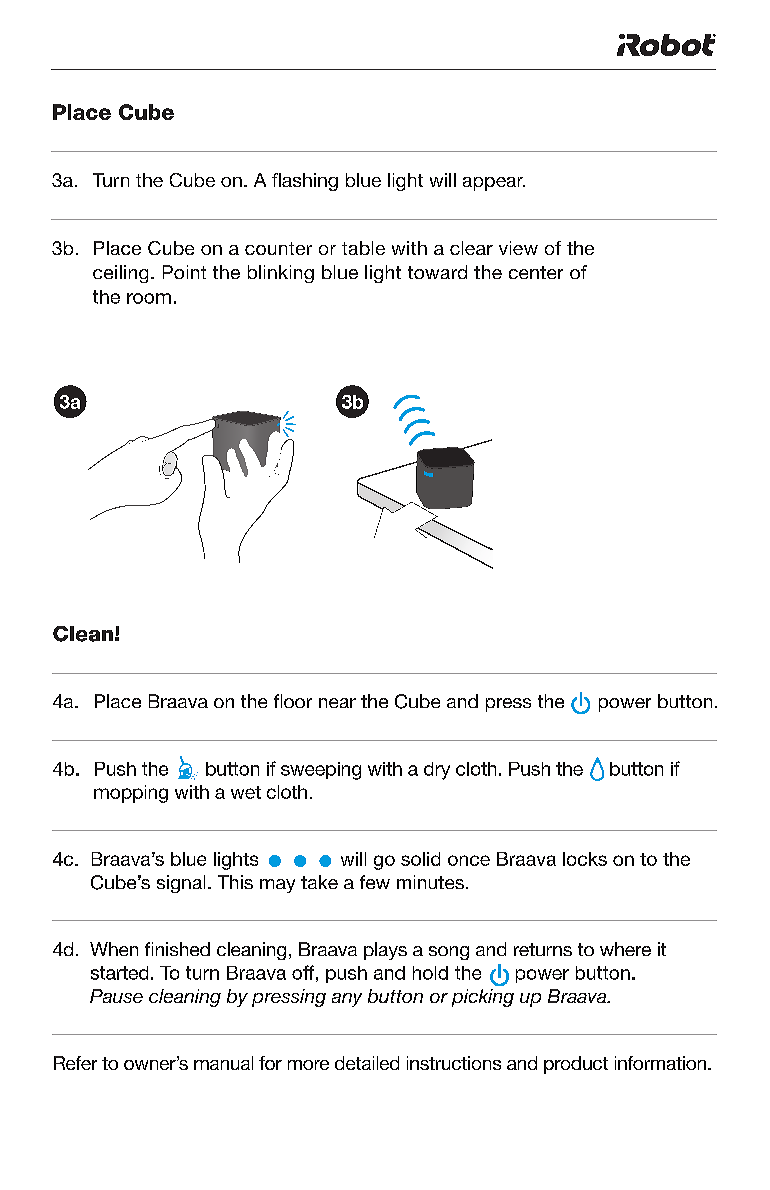 This image has height=1190, width=770. What do you see at coordinates (437, 771) in the image?
I see `dry` at bounding box center [437, 771].
